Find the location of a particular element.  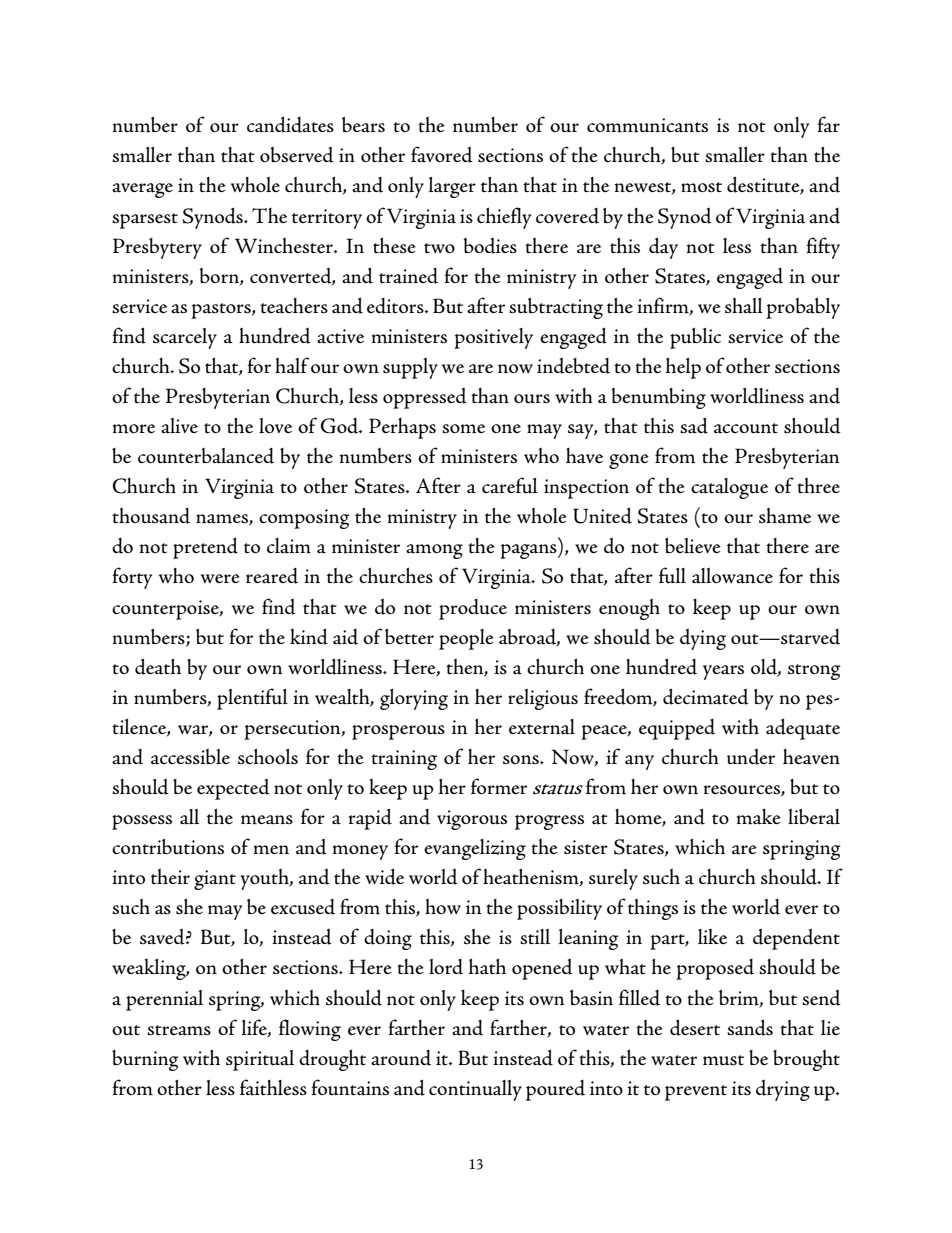

counterbalanced is located at coordinates (206, 456).
